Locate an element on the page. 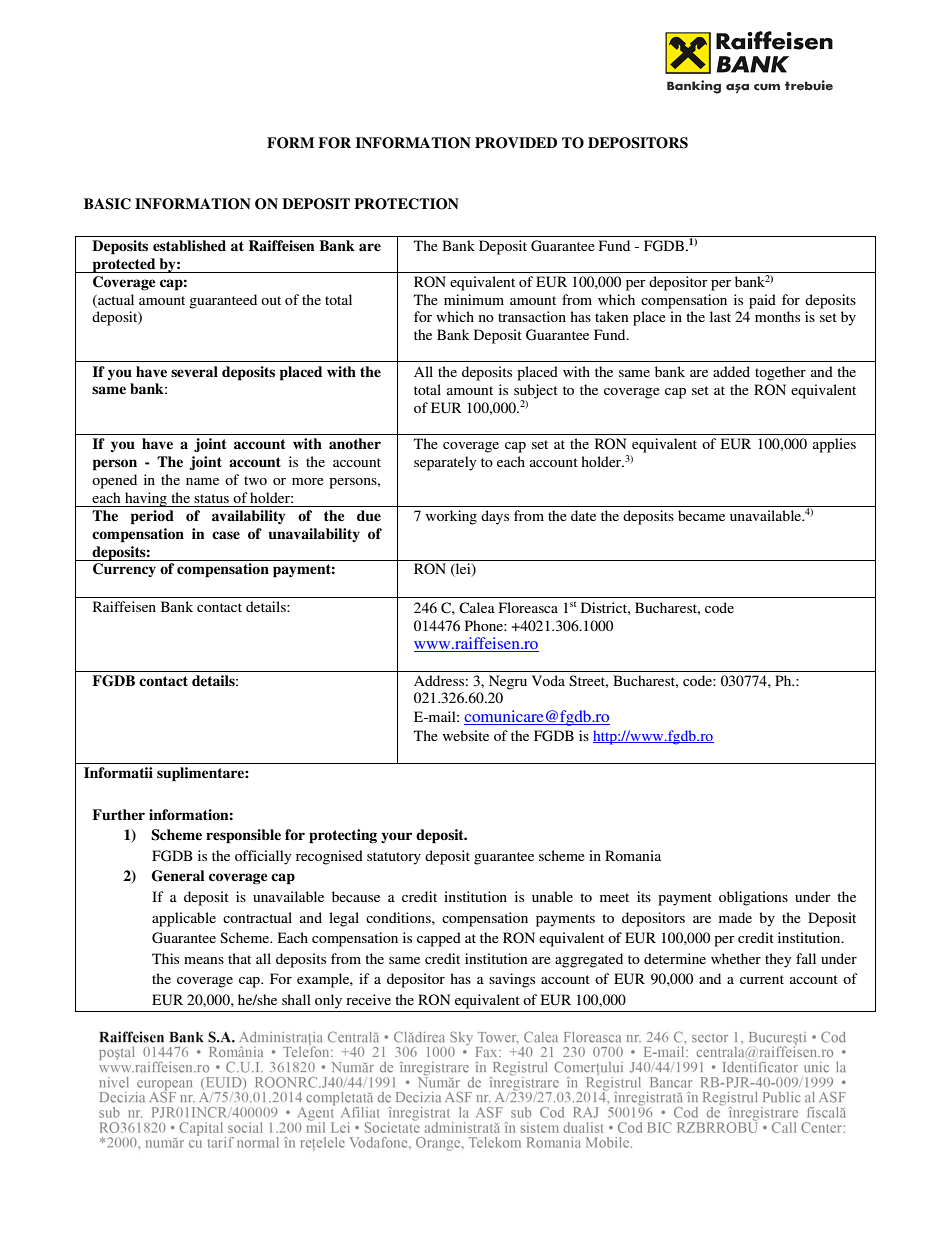 Image resolution: width=952 pixels, height=1233 pixels. subject is located at coordinates (536, 392).
